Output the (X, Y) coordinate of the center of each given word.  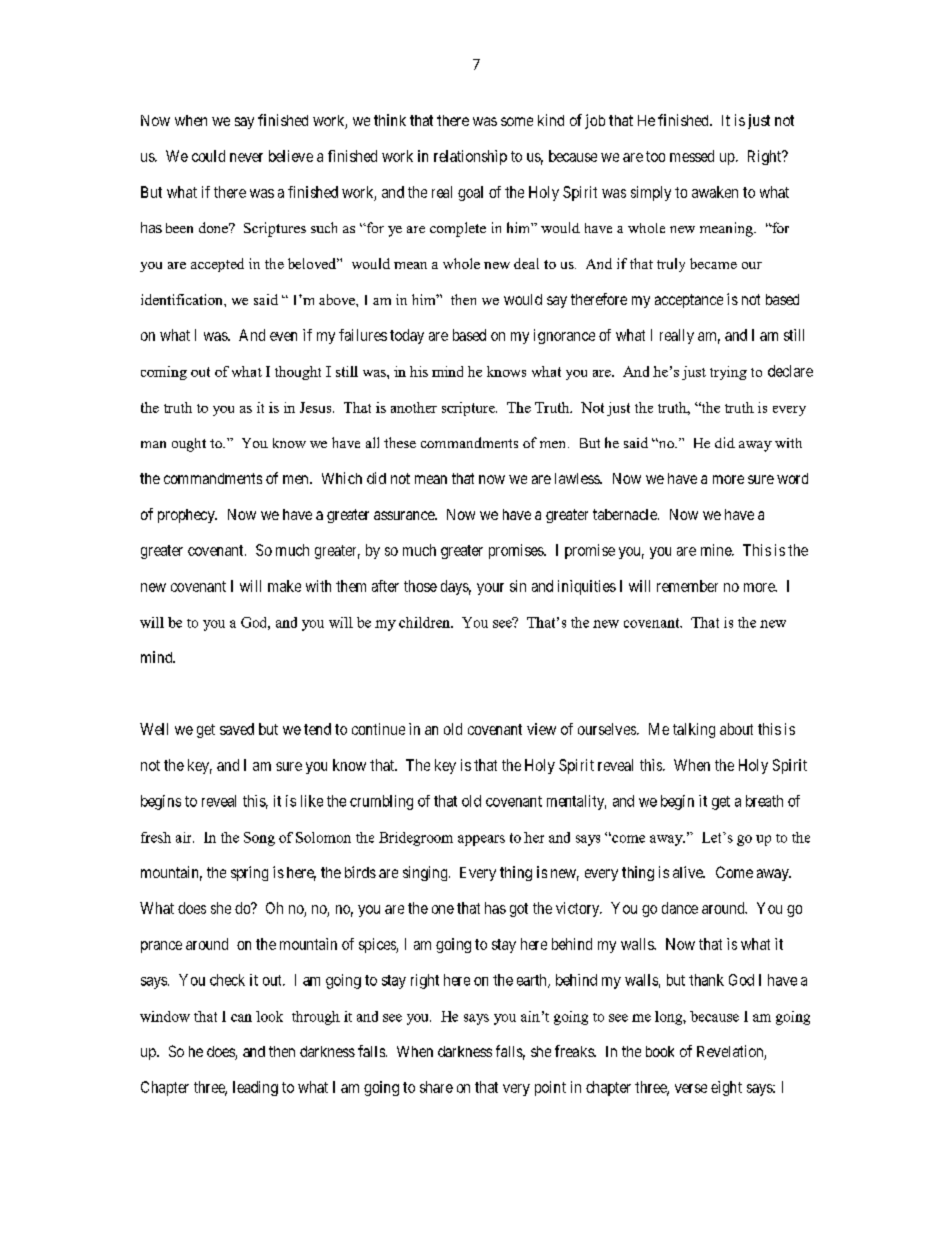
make (284, 586)
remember (687, 586)
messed (692, 156)
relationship (470, 157)
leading (255, 1088)
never (246, 157)
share (436, 1087)
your (490, 589)
